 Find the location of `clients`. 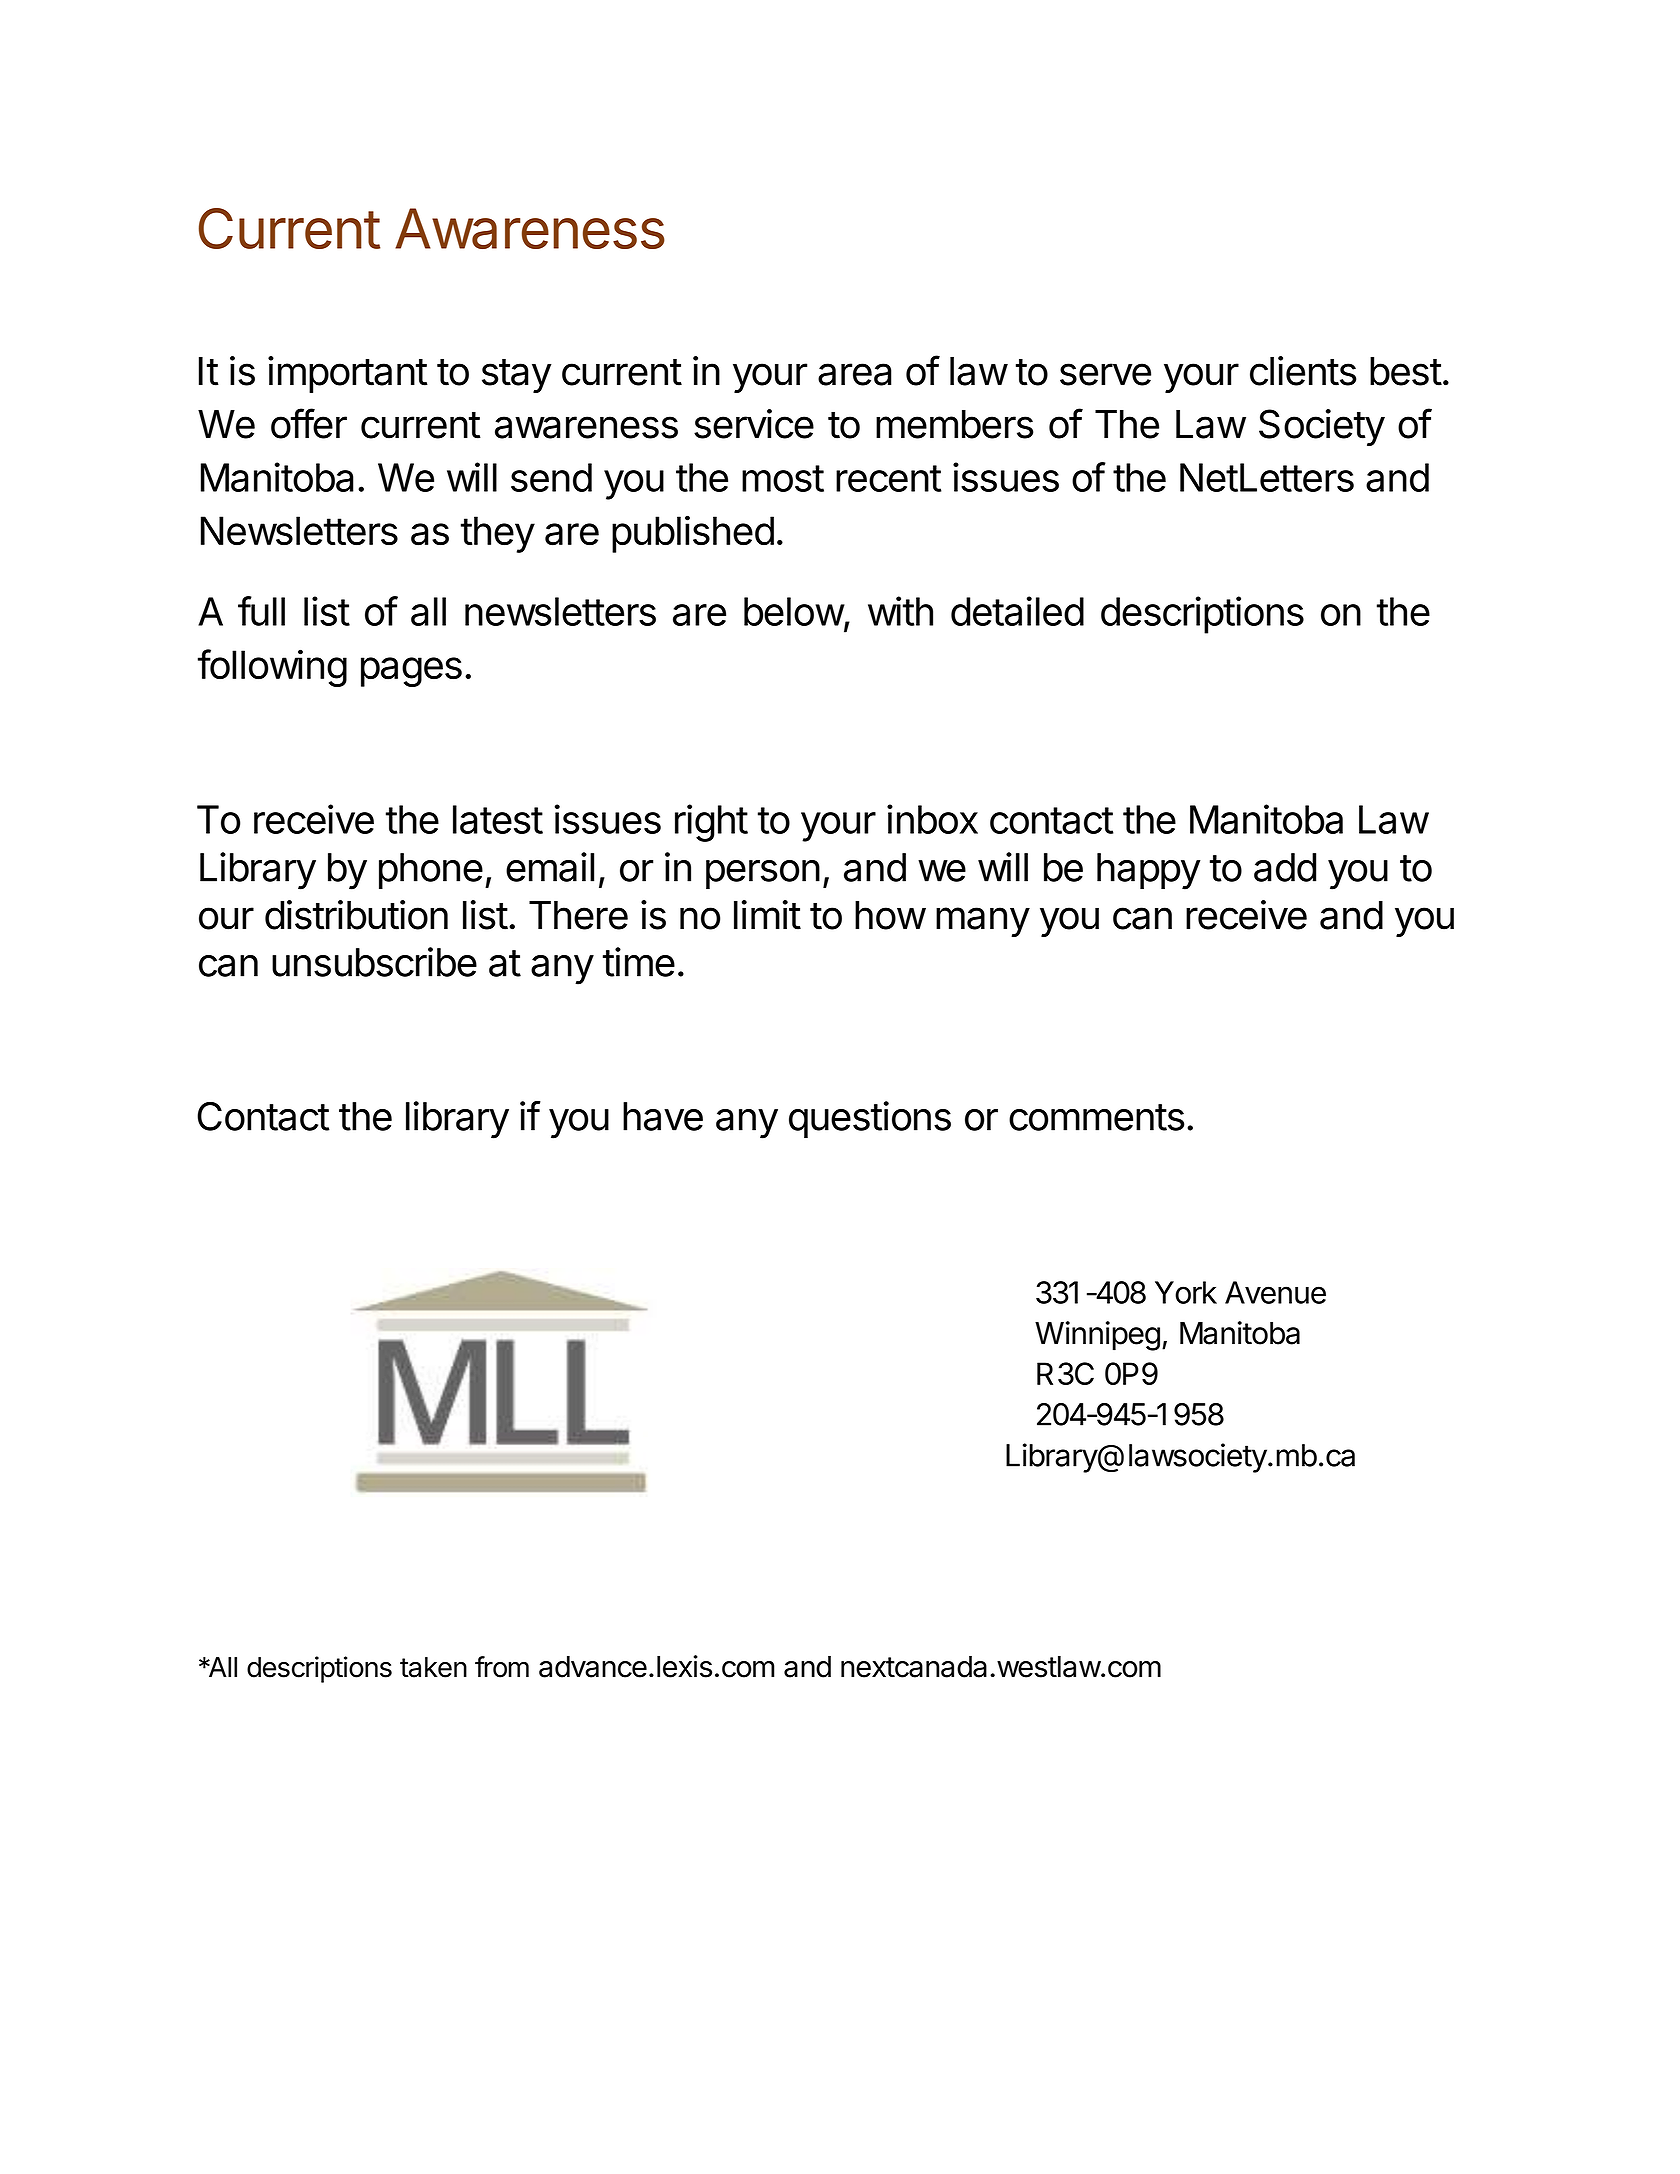

clients is located at coordinates (1303, 371).
